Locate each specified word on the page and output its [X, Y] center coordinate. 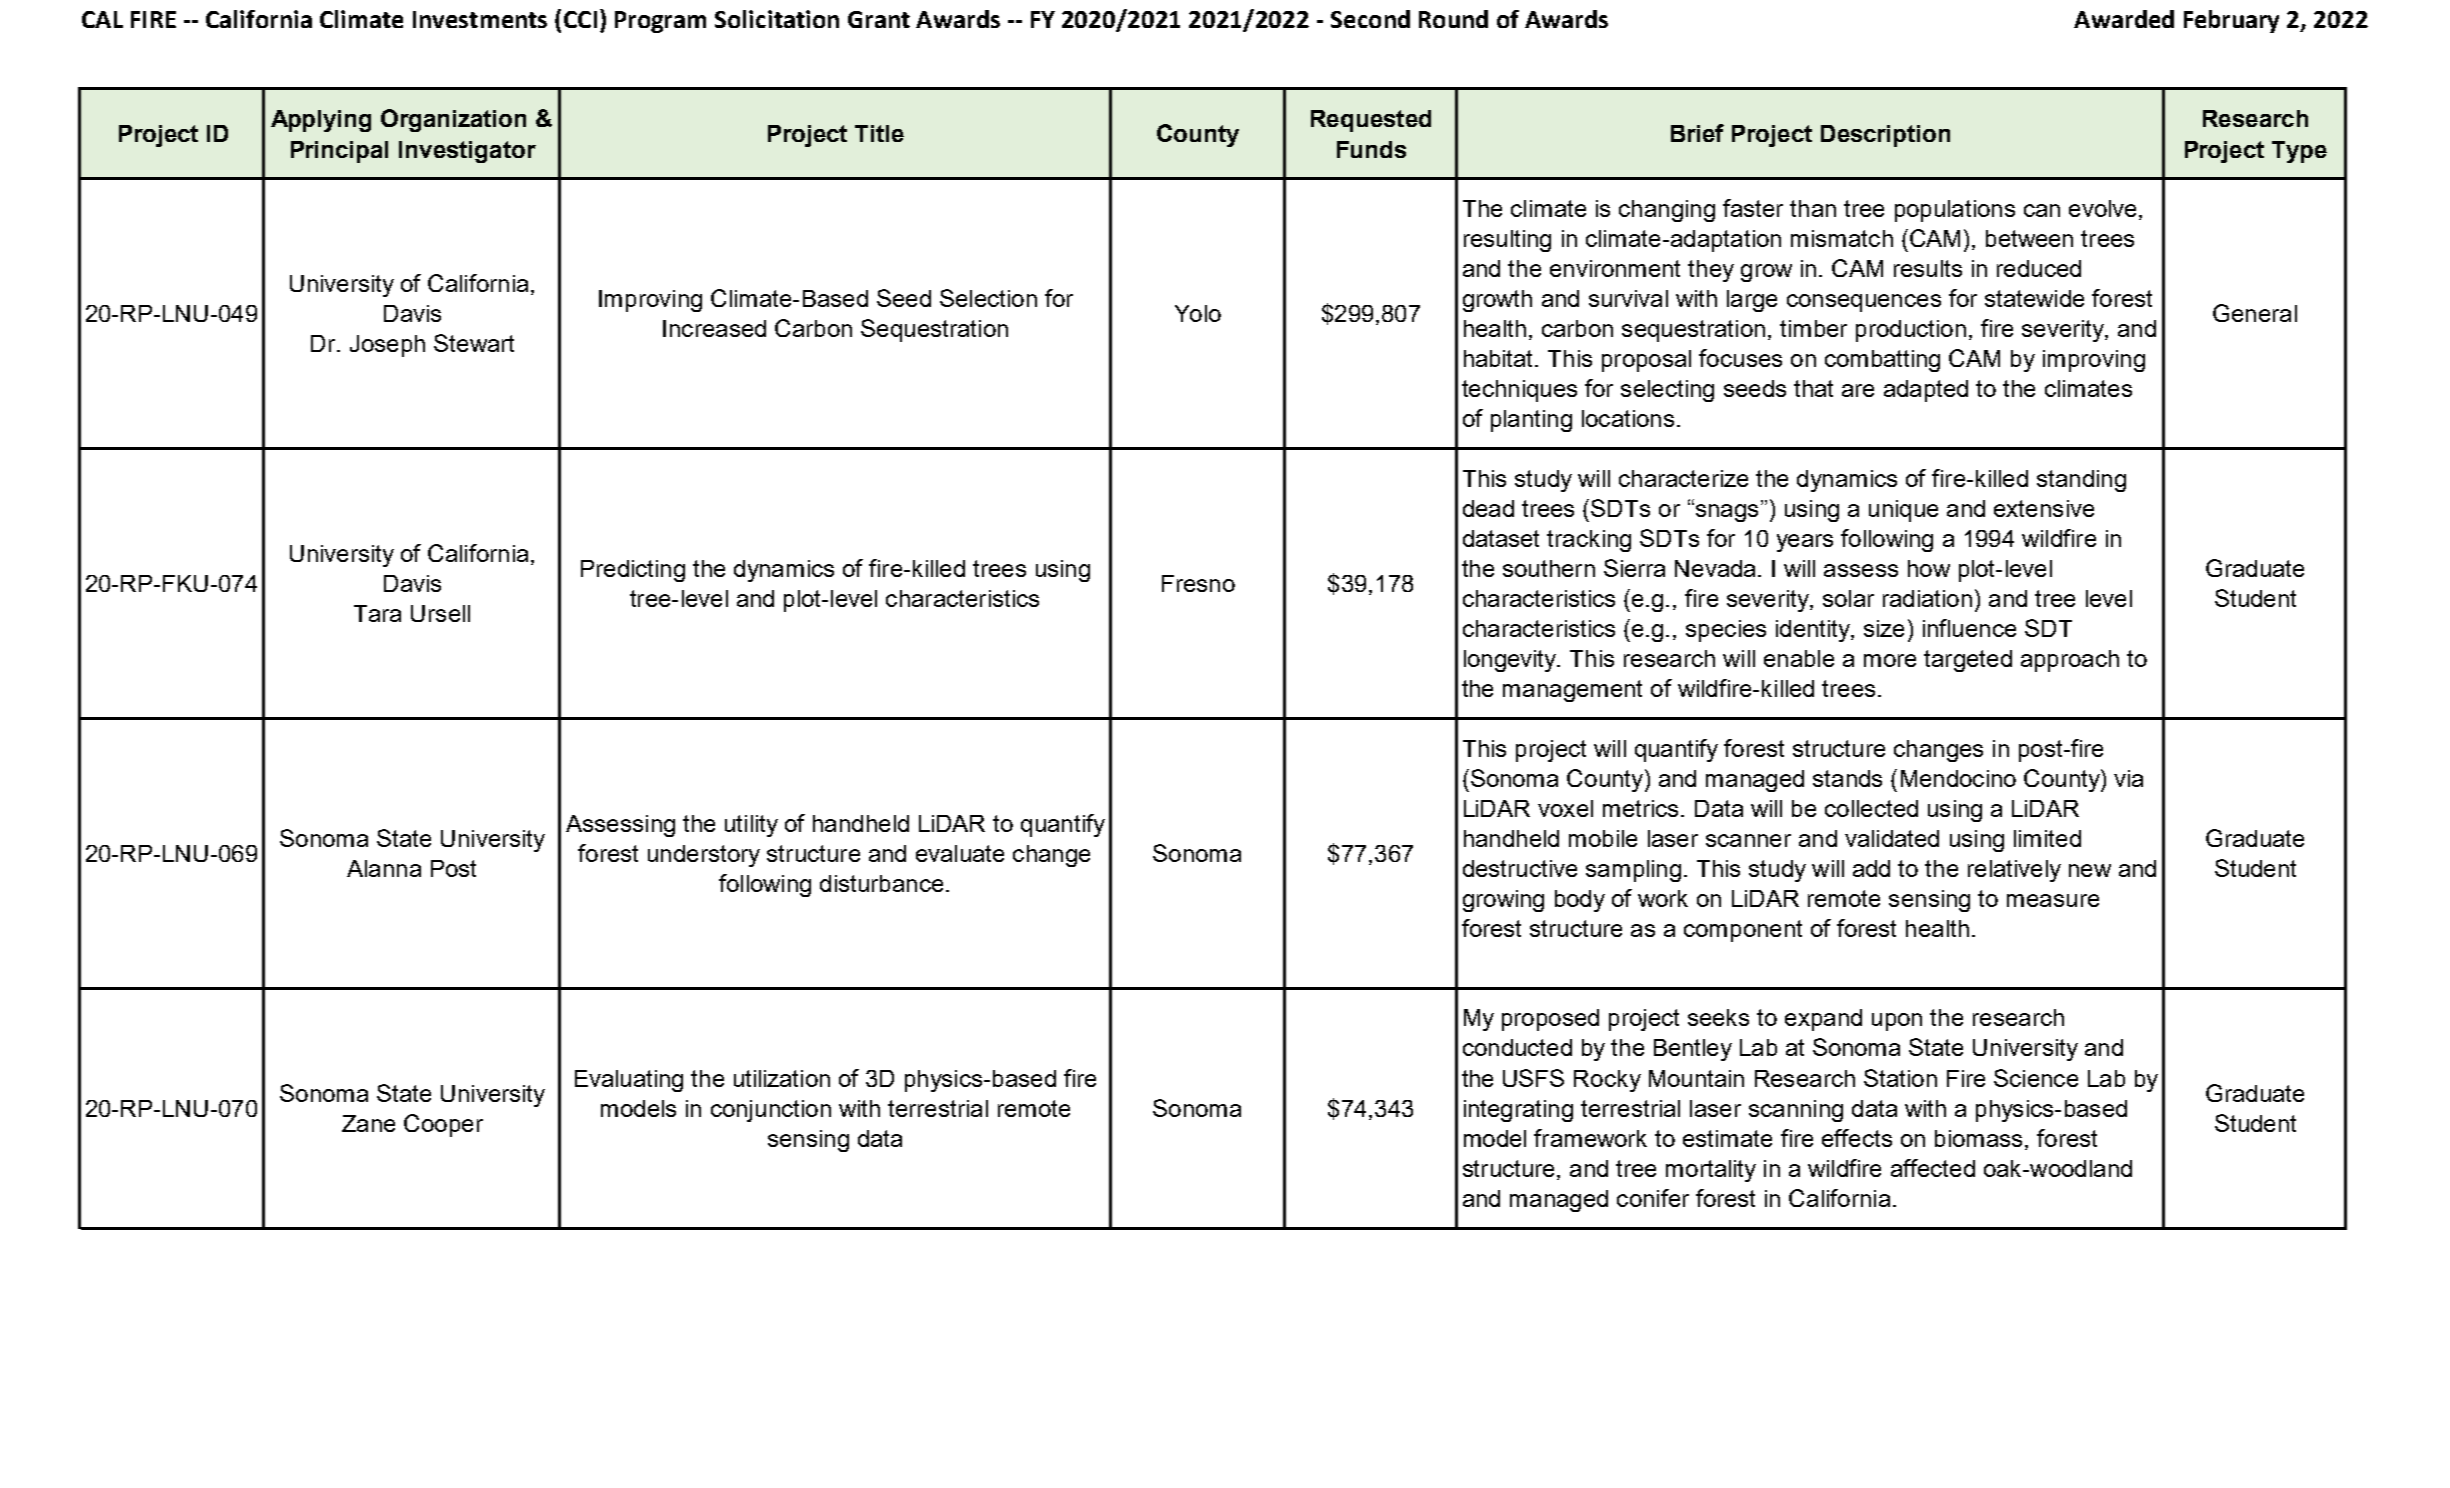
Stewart [474, 343]
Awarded [2124, 19]
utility [751, 826]
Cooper [443, 1125]
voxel [1565, 808]
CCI [580, 19]
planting [1531, 421]
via [2128, 778]
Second [1370, 19]
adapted [1926, 391]
